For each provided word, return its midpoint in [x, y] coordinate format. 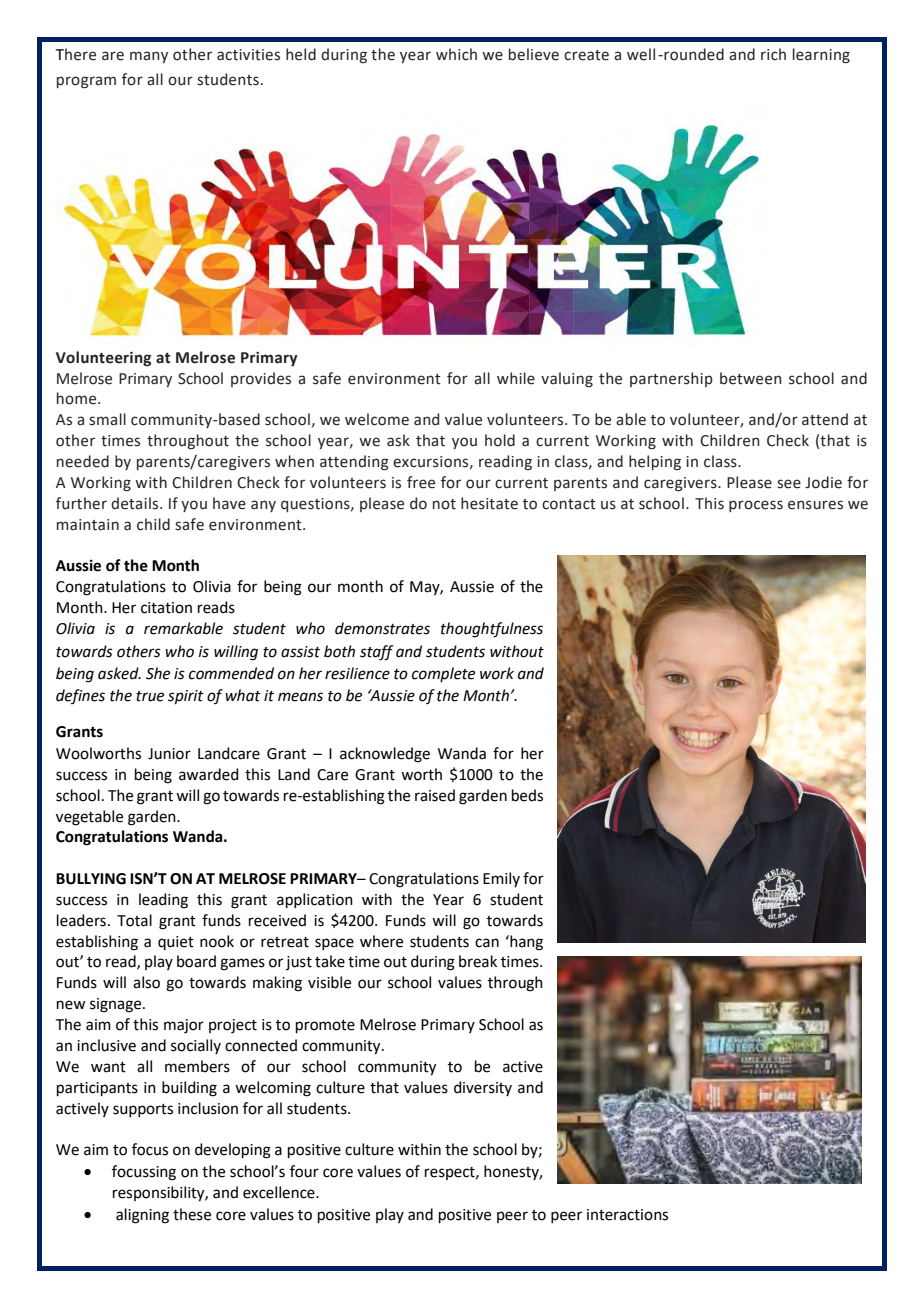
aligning [142, 1216]
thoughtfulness [492, 630]
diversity [483, 1088]
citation [166, 608]
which [456, 54]
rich [773, 54]
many [149, 57]
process [756, 506]
